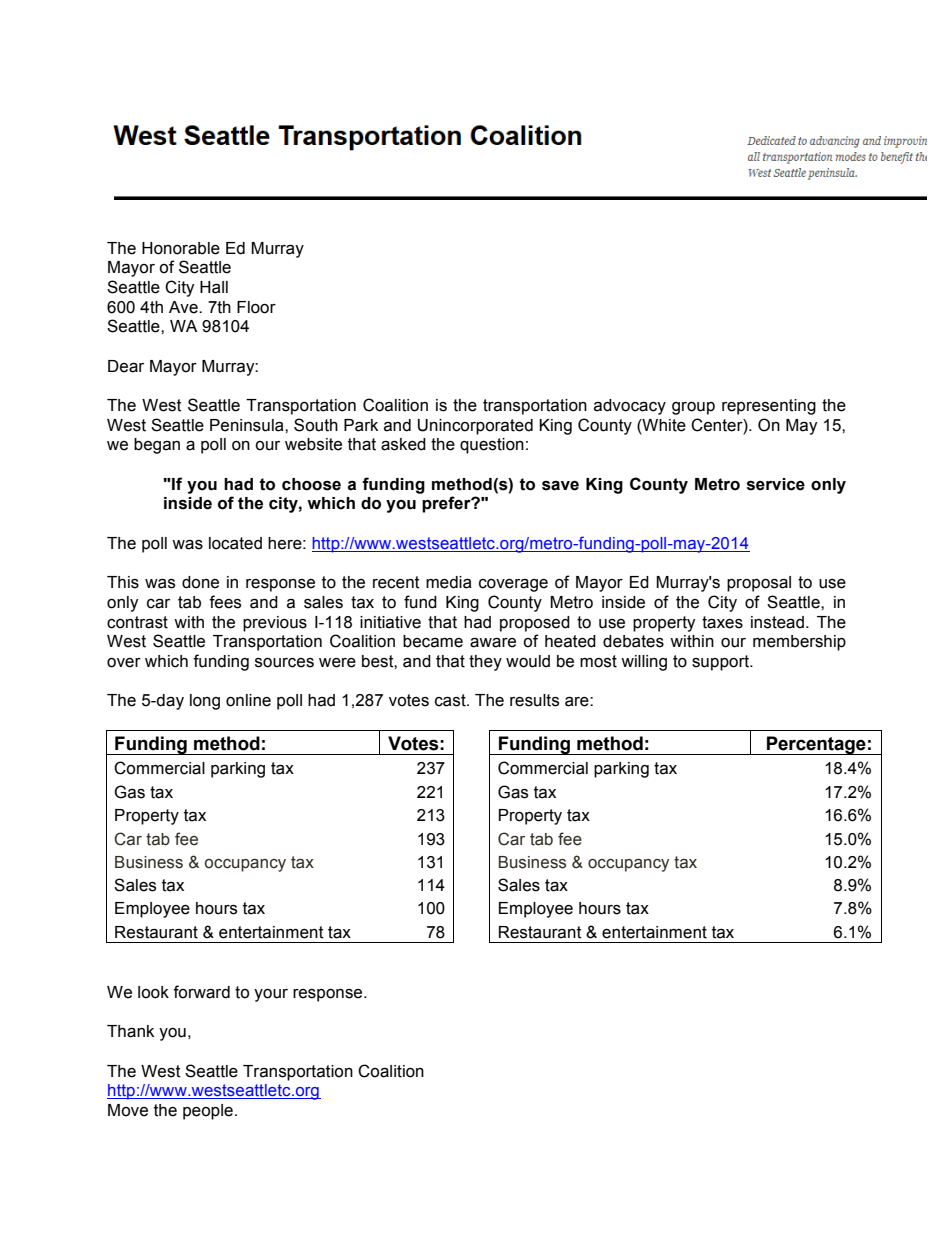 Image resolution: width=952 pixels, height=1233 pixels. What do you see at coordinates (769, 407) in the screenshot?
I see `representing` at bounding box center [769, 407].
